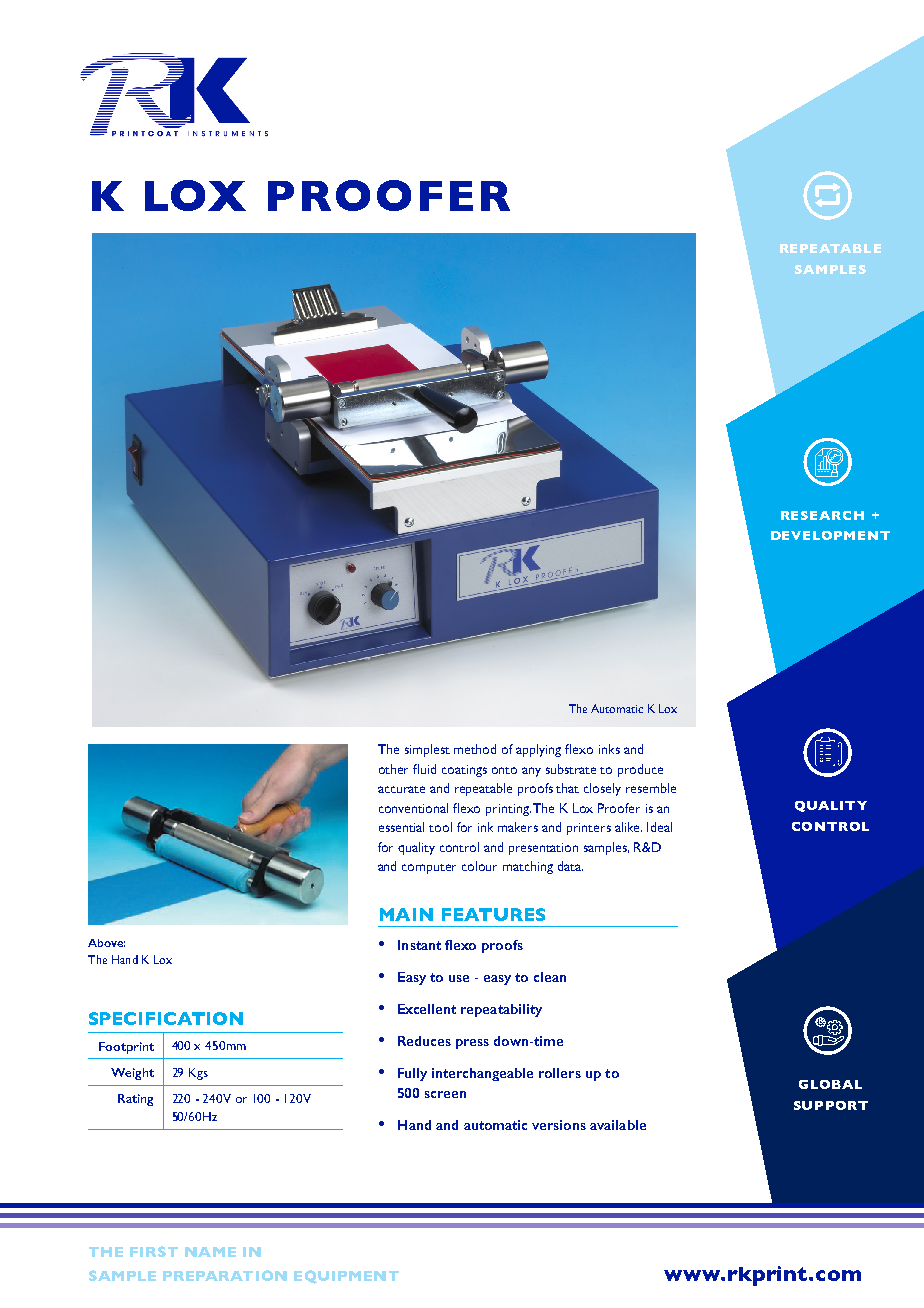 The height and width of the image is (1308, 924). I want to click on DEVELOPMENT, so click(830, 535).
